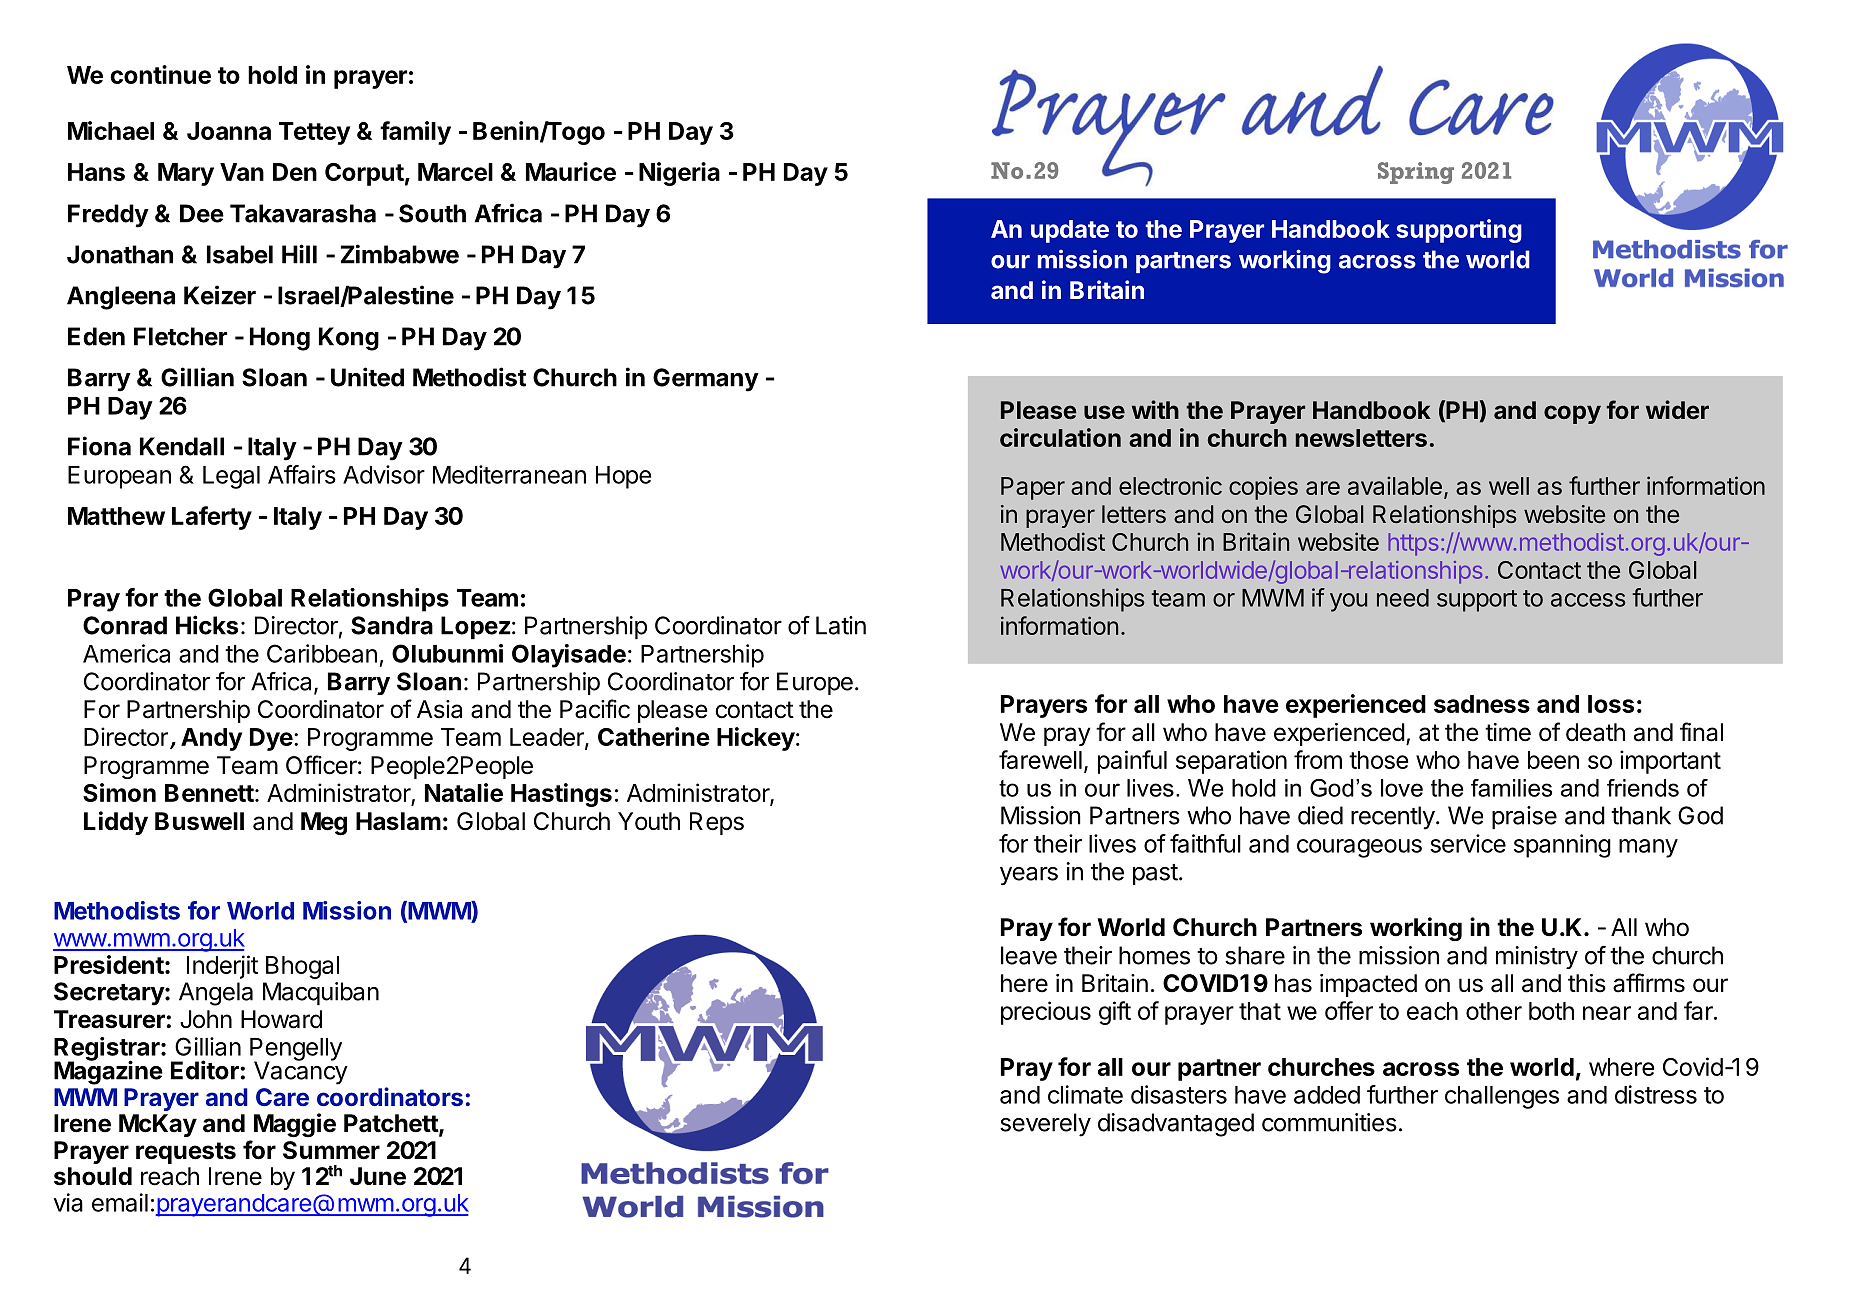 Image resolution: width=1856 pixels, height=1313 pixels. Describe the element at coordinates (229, 131) in the image. I see `Joanna` at that location.
